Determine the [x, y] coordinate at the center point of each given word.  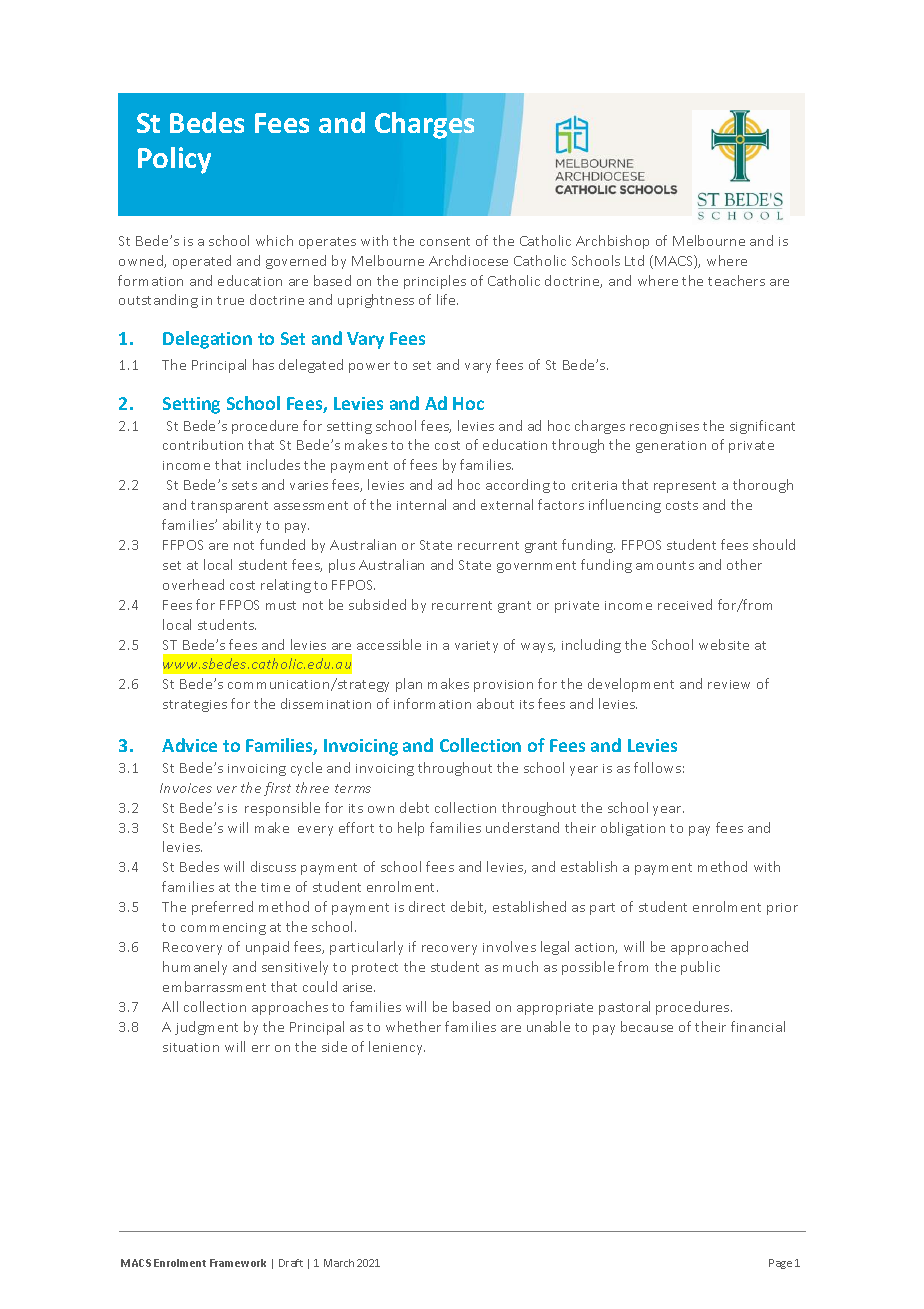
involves [509, 946]
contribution [203, 444]
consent [445, 241]
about [495, 703]
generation [671, 447]
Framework [238, 1263]
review [729, 684]
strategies [195, 706]
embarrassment [214, 986]
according [518, 486]
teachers [736, 280]
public [700, 968]
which [274, 240]
